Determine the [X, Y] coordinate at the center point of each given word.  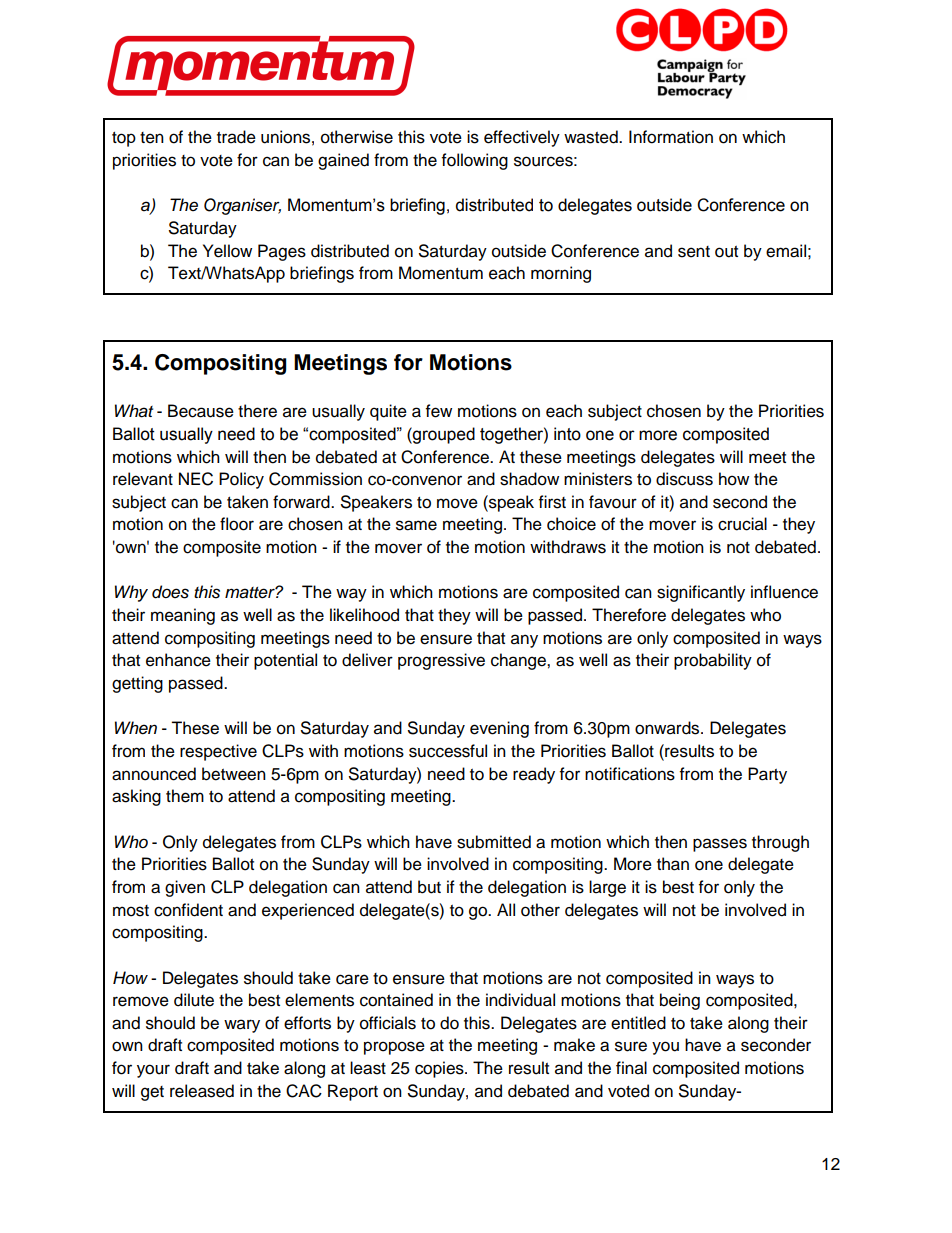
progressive [441, 661]
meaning [183, 616]
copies [440, 1069]
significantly [701, 593]
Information [671, 137]
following [475, 161]
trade [236, 137]
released [202, 1091]
